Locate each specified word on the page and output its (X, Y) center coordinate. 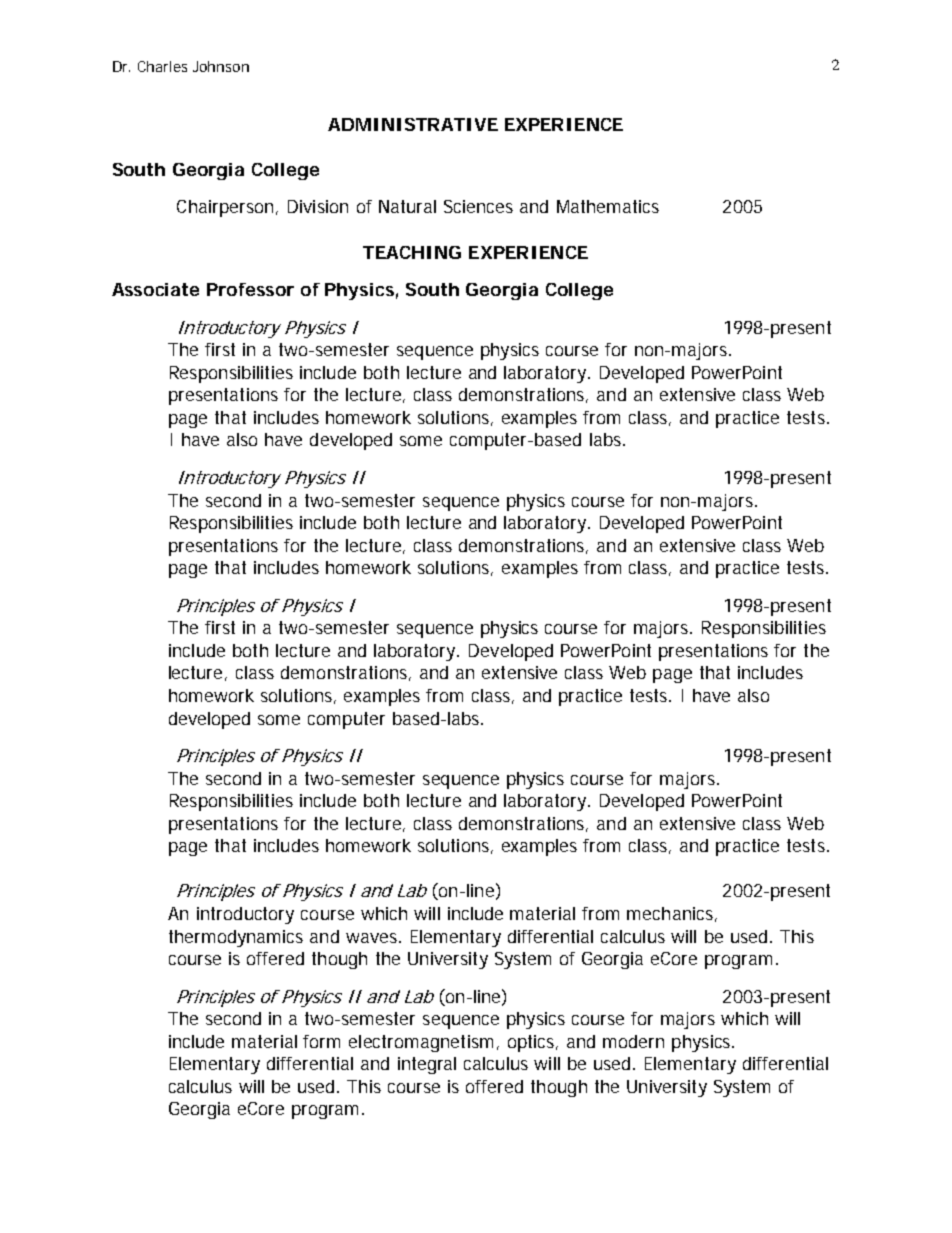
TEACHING (412, 252)
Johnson (221, 66)
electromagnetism (424, 1043)
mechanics (672, 914)
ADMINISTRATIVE (413, 124)
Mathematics (608, 206)
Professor (250, 289)
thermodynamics (236, 938)
